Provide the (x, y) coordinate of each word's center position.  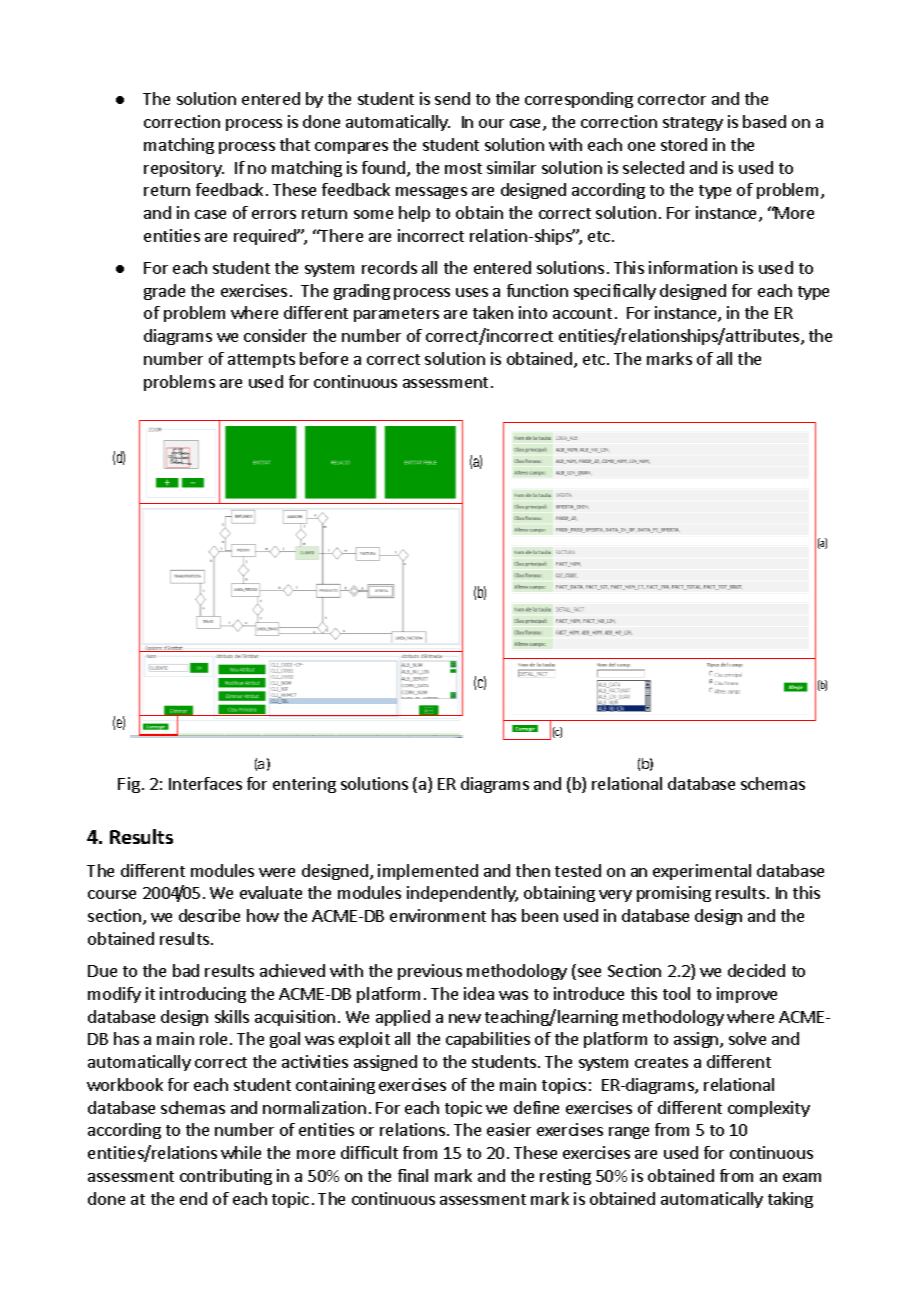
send (452, 98)
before (324, 358)
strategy (693, 124)
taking (790, 1200)
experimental (702, 872)
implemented (428, 872)
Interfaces (205, 783)
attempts (261, 361)
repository (184, 169)
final (413, 1175)
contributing (226, 1177)
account (582, 313)
